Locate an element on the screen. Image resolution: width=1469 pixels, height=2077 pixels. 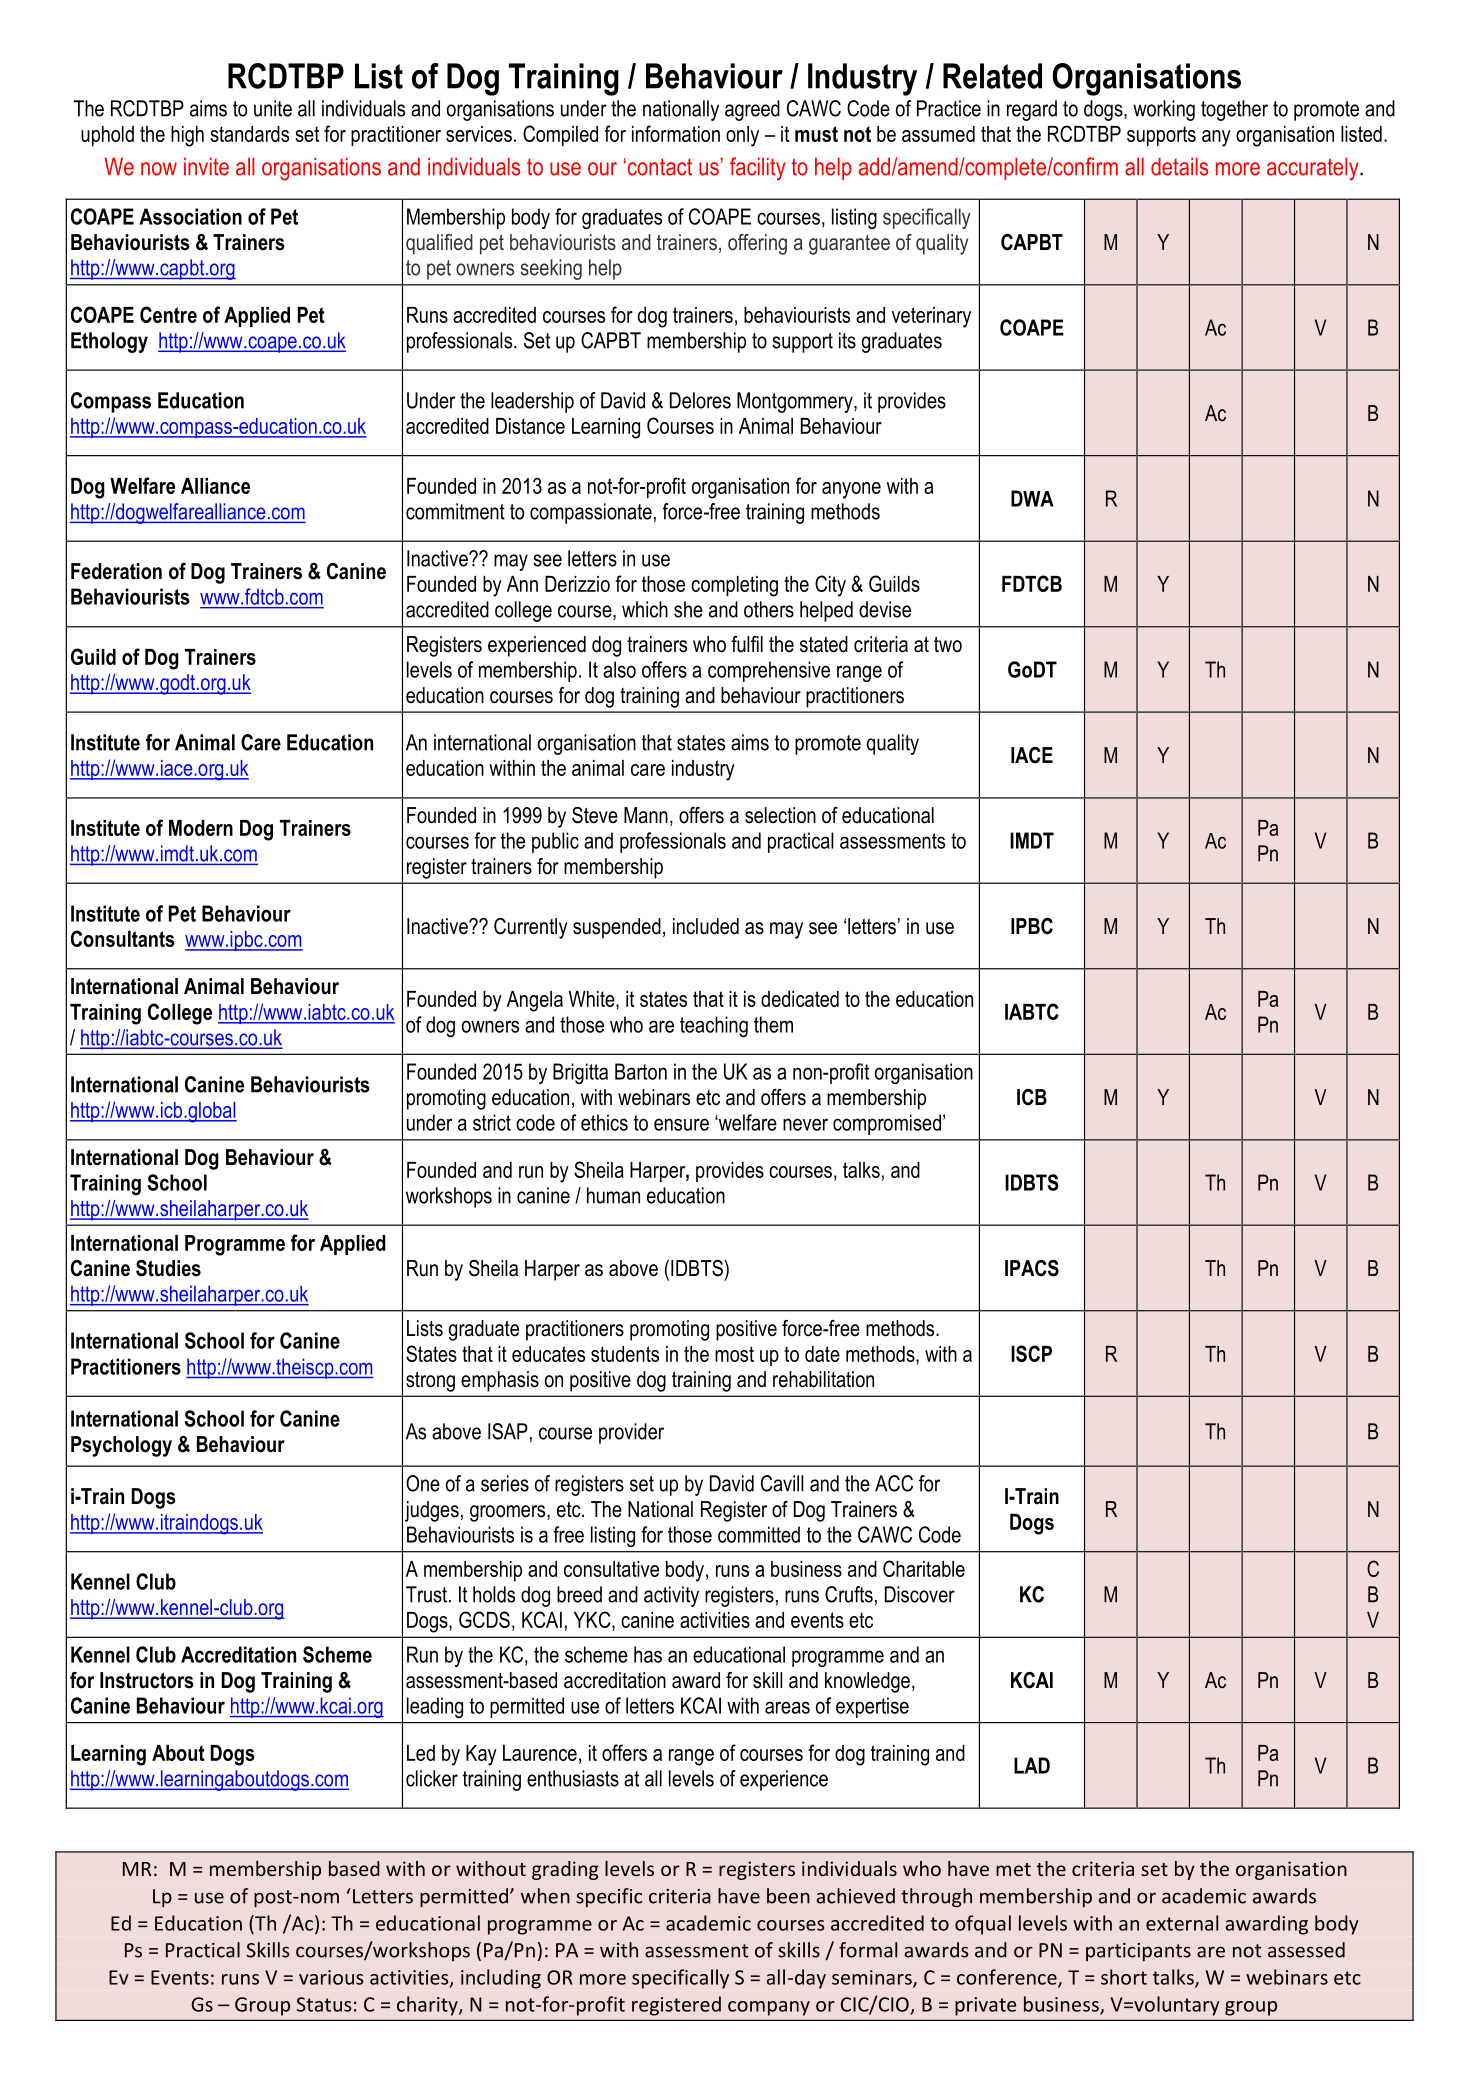
standards is located at coordinates (249, 134).
